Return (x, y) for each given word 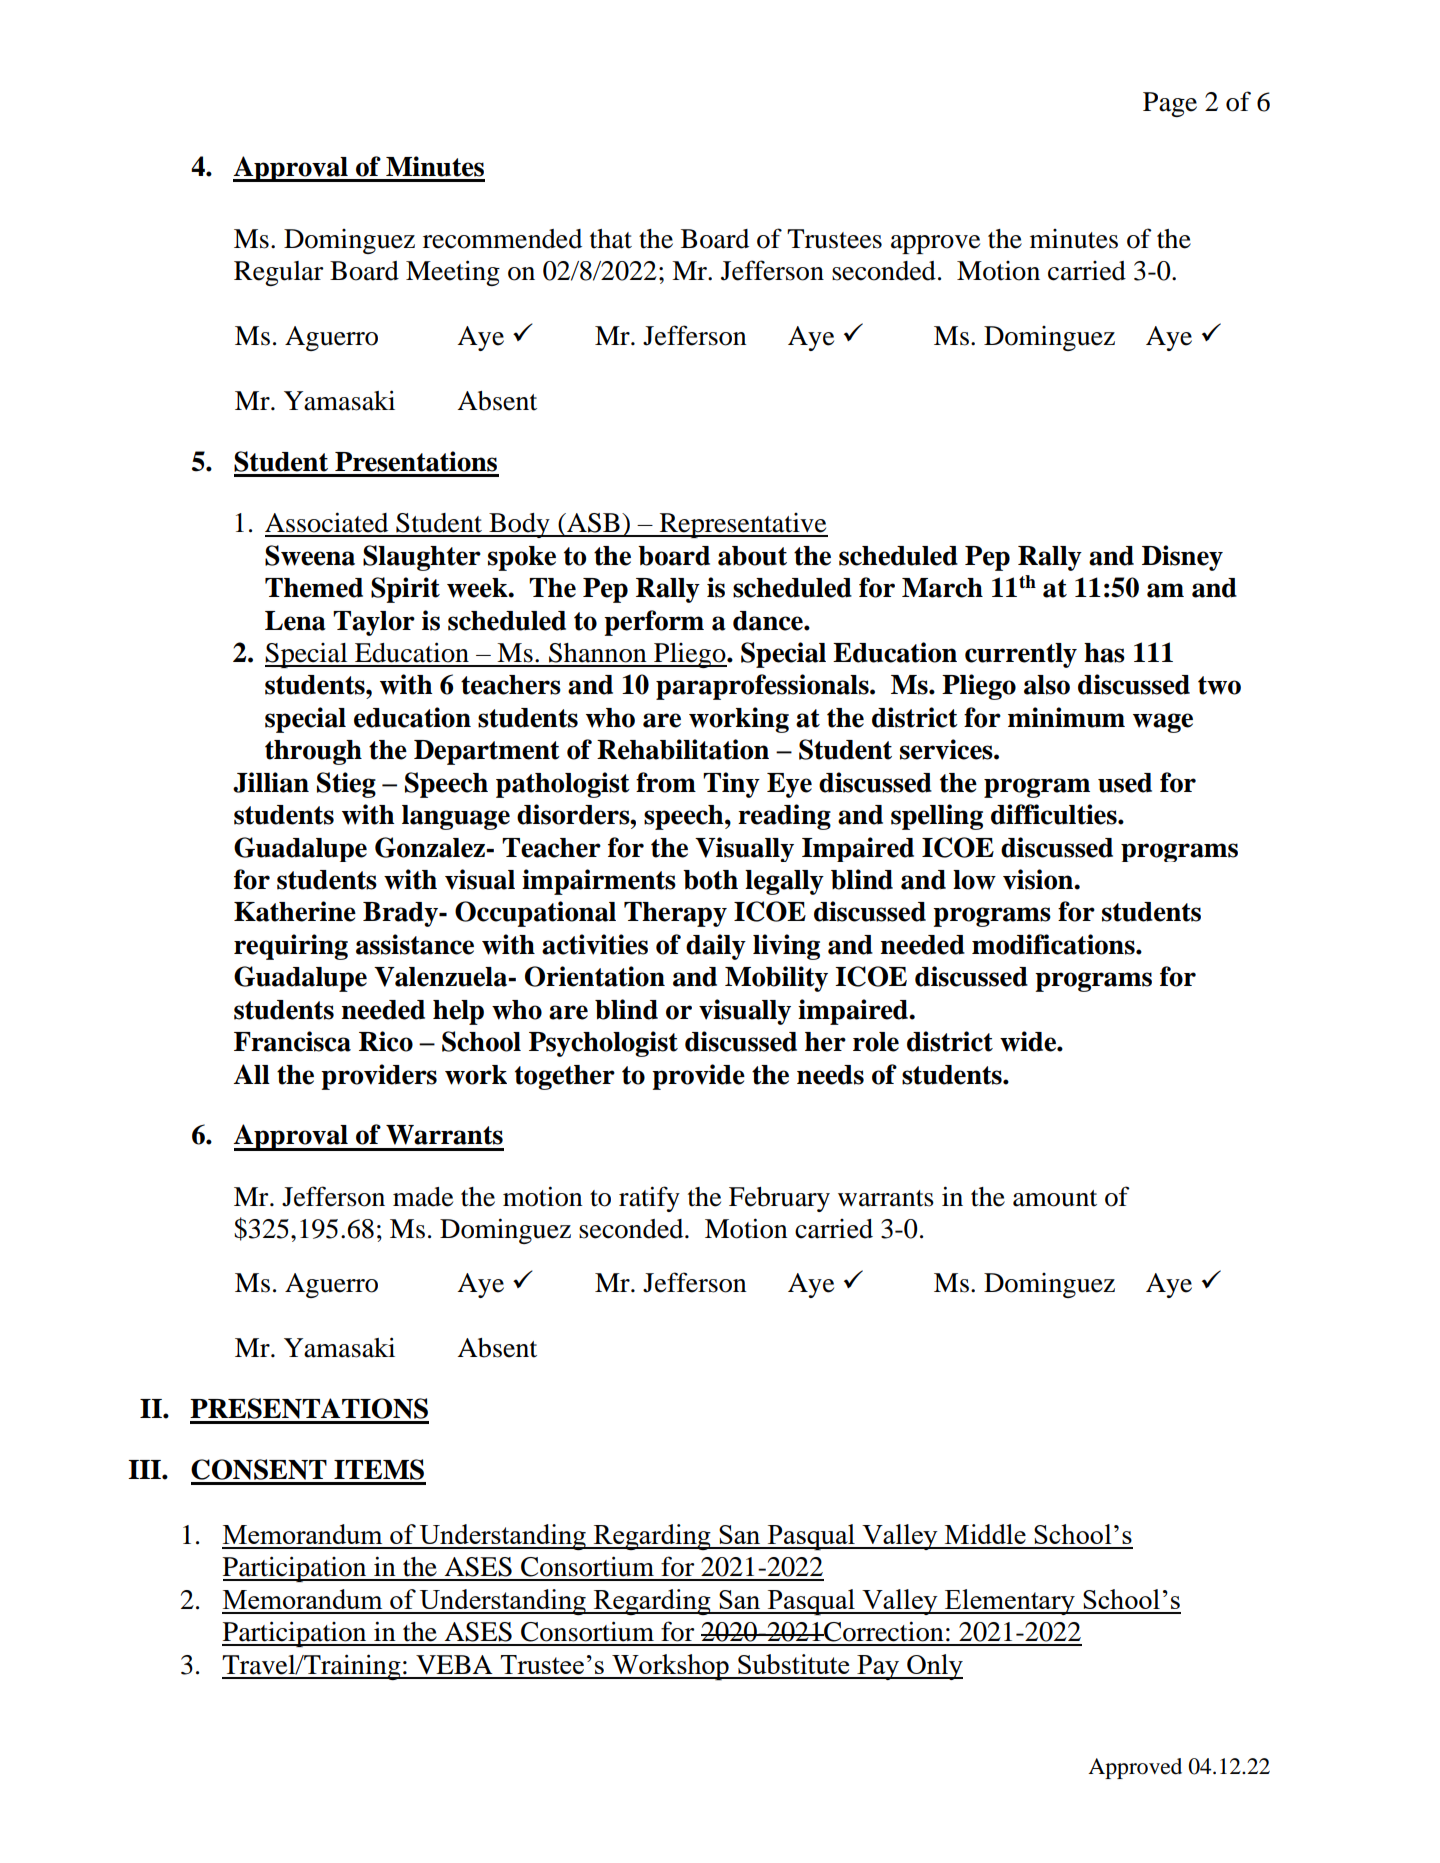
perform (654, 623)
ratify (649, 1199)
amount (1055, 1198)
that (611, 239)
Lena (295, 621)
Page (1170, 104)
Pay (878, 1667)
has (1104, 653)
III (145, 1469)
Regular (279, 273)
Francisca (292, 1041)
